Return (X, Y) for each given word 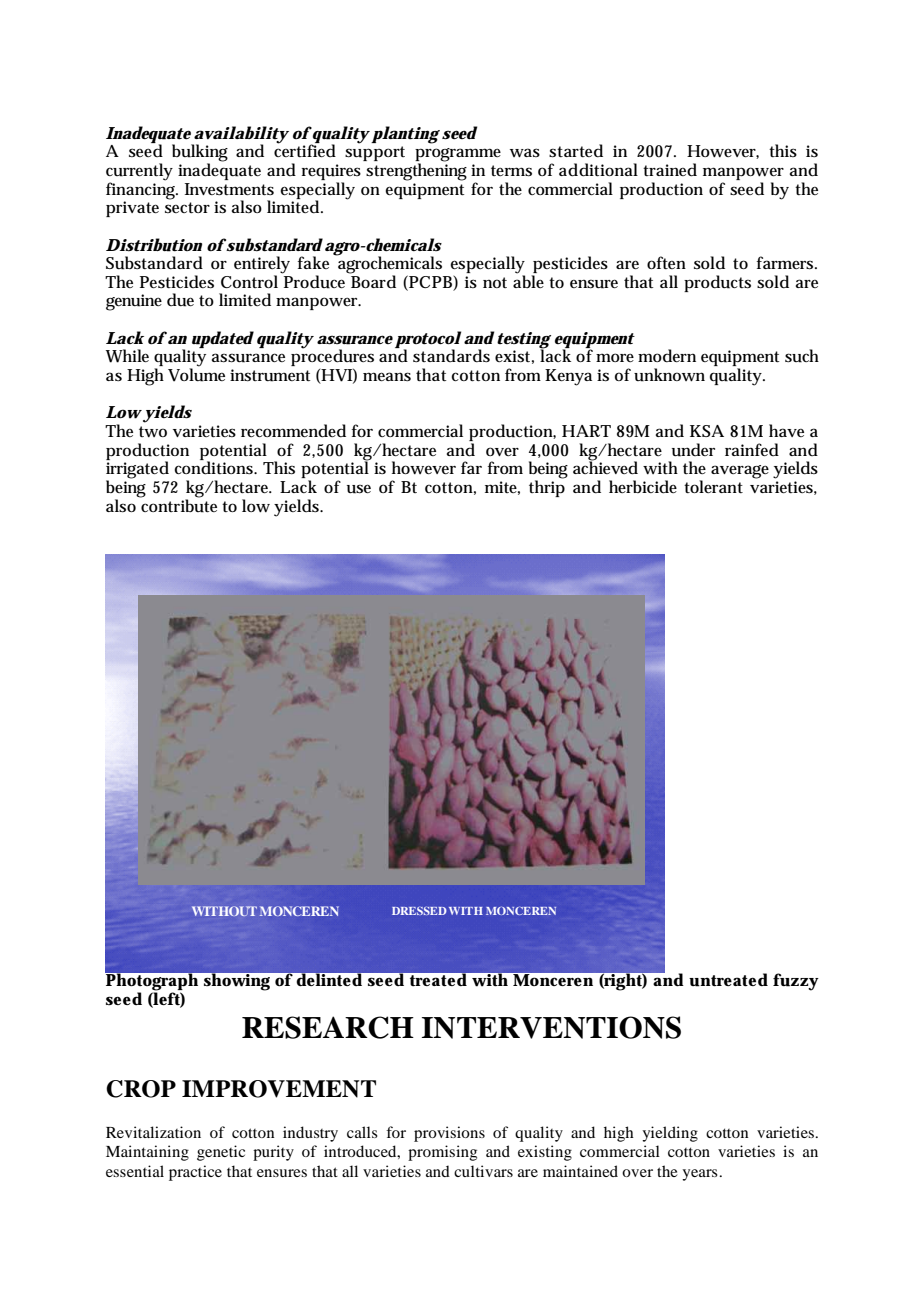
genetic (221, 1153)
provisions (449, 1134)
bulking (200, 154)
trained (670, 170)
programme (458, 156)
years (701, 1175)
